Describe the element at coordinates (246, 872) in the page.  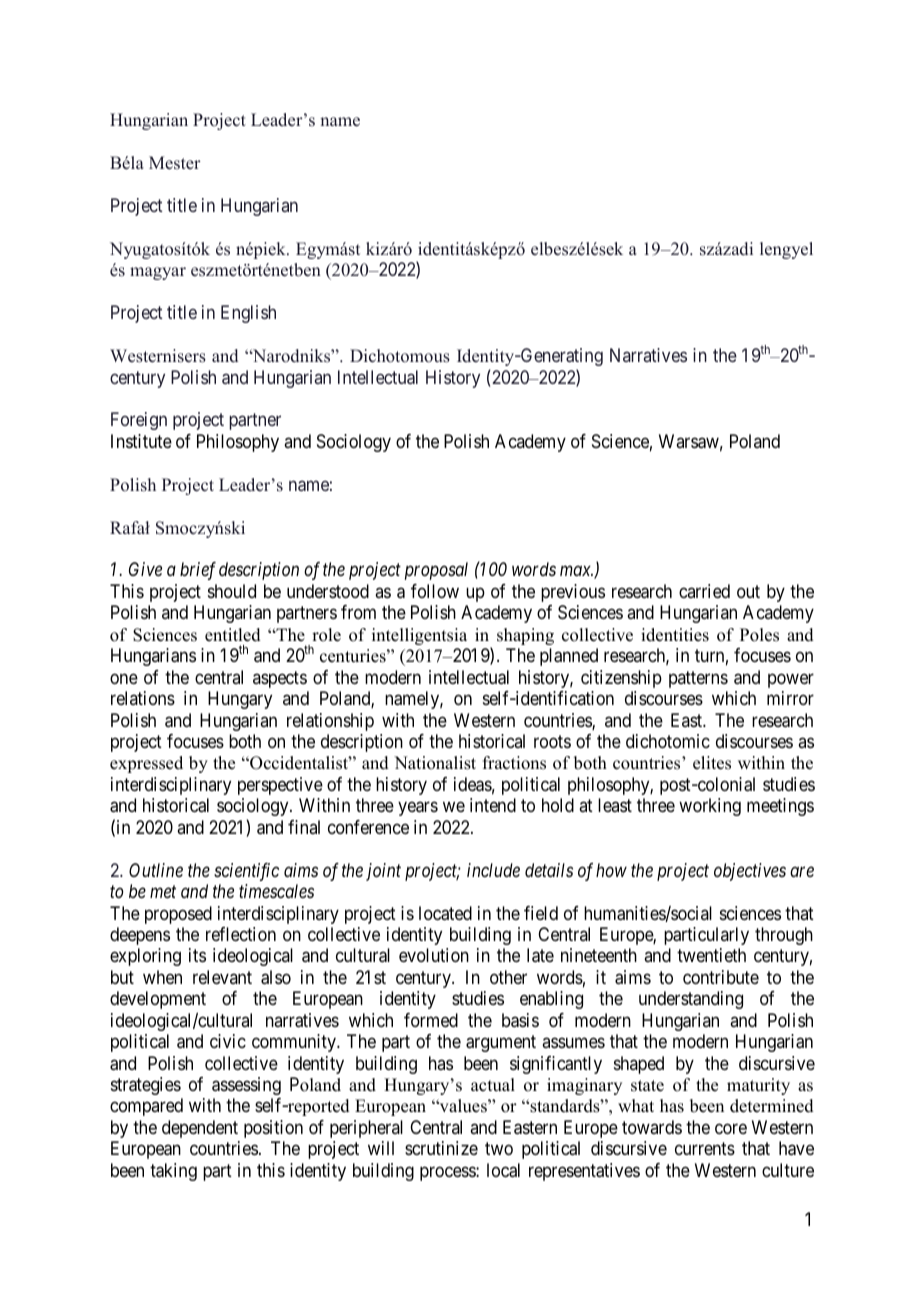
I see `scientific` at that location.
